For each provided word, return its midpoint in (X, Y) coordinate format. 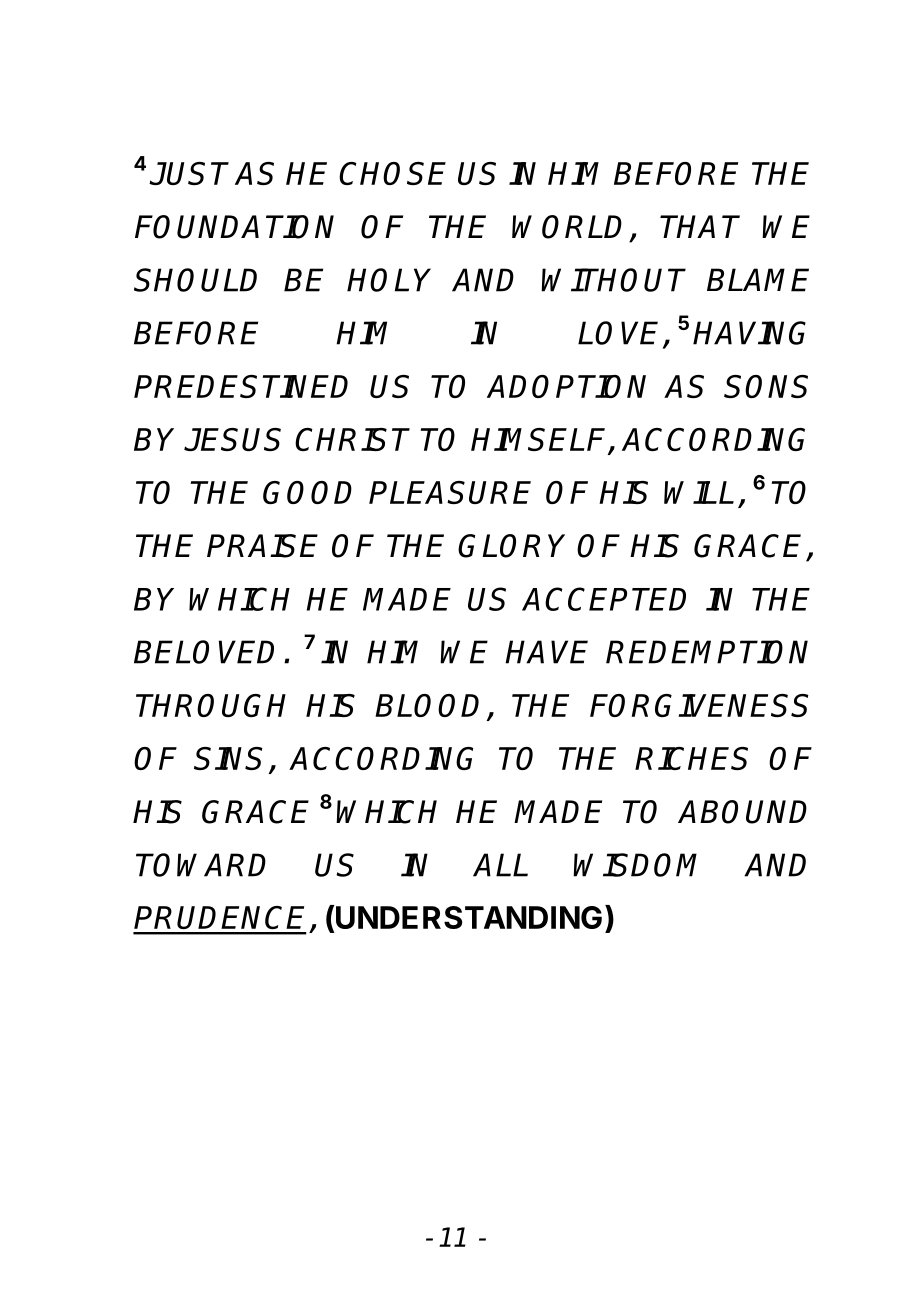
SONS (766, 386)
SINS (228, 758)
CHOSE (392, 173)
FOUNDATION (234, 227)
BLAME (758, 280)
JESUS (232, 439)
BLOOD (431, 707)
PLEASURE (450, 492)
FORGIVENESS (699, 705)
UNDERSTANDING (469, 917)
